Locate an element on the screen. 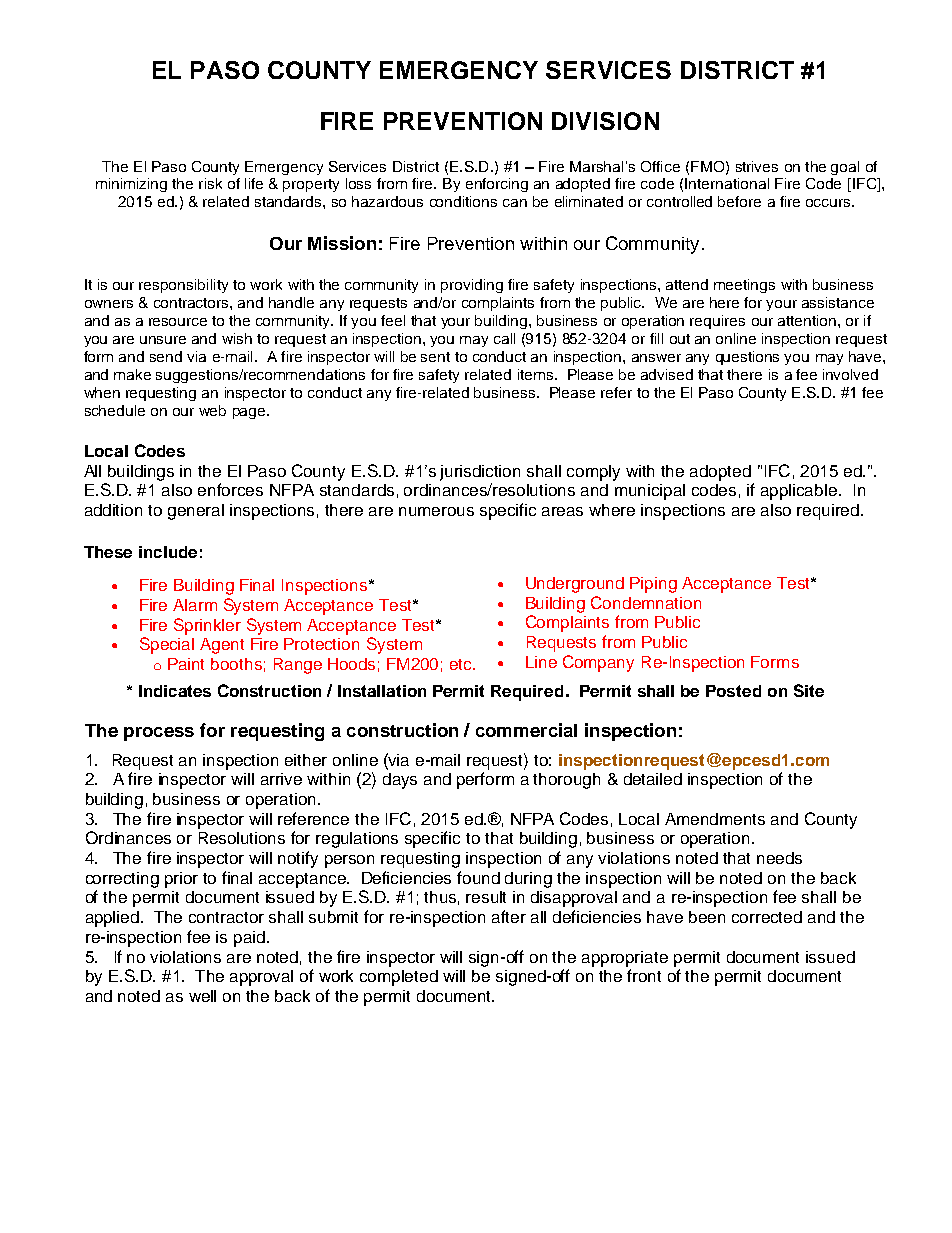  risk is located at coordinates (210, 183).
